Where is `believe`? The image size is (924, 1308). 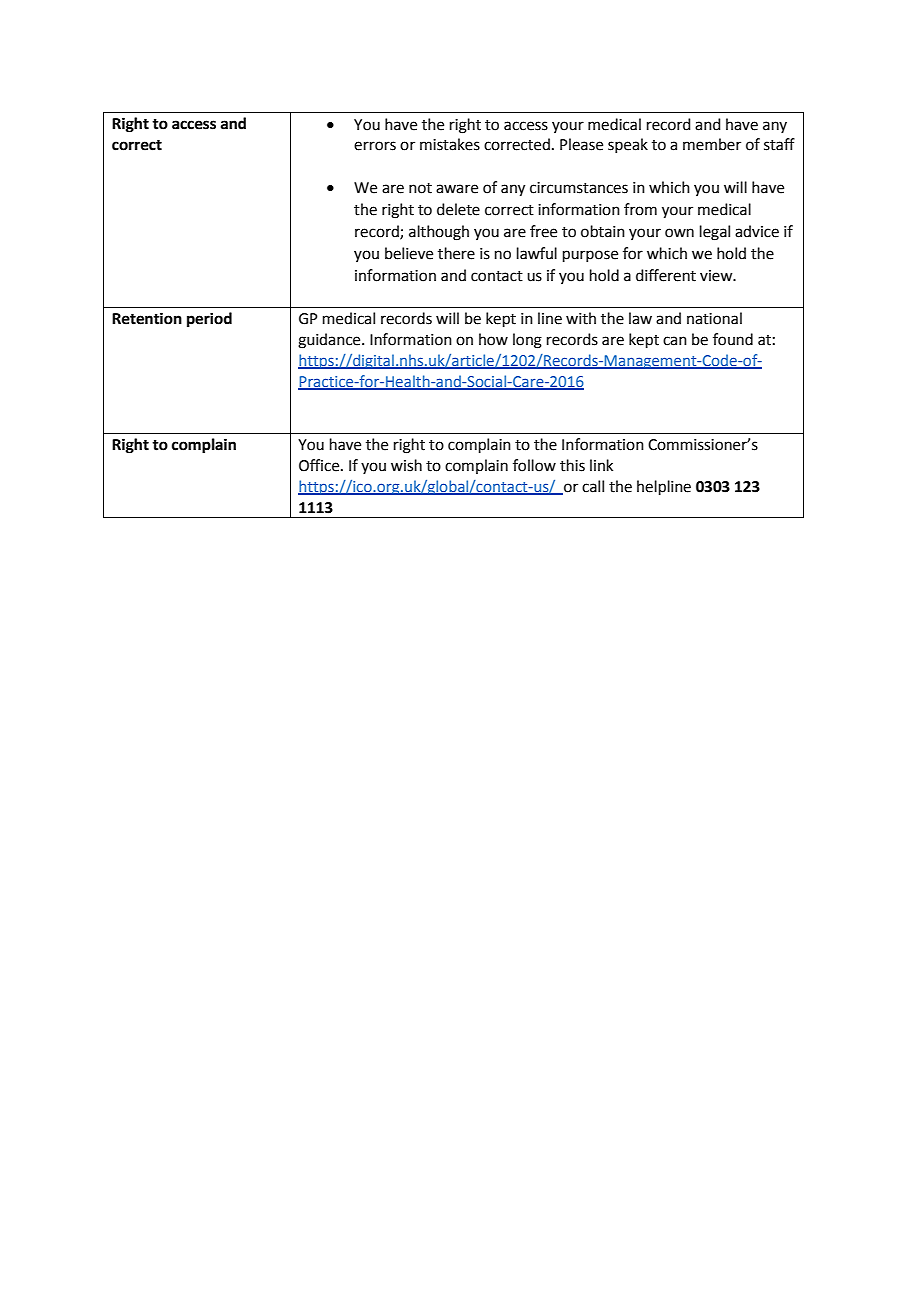 believe is located at coordinates (409, 253).
